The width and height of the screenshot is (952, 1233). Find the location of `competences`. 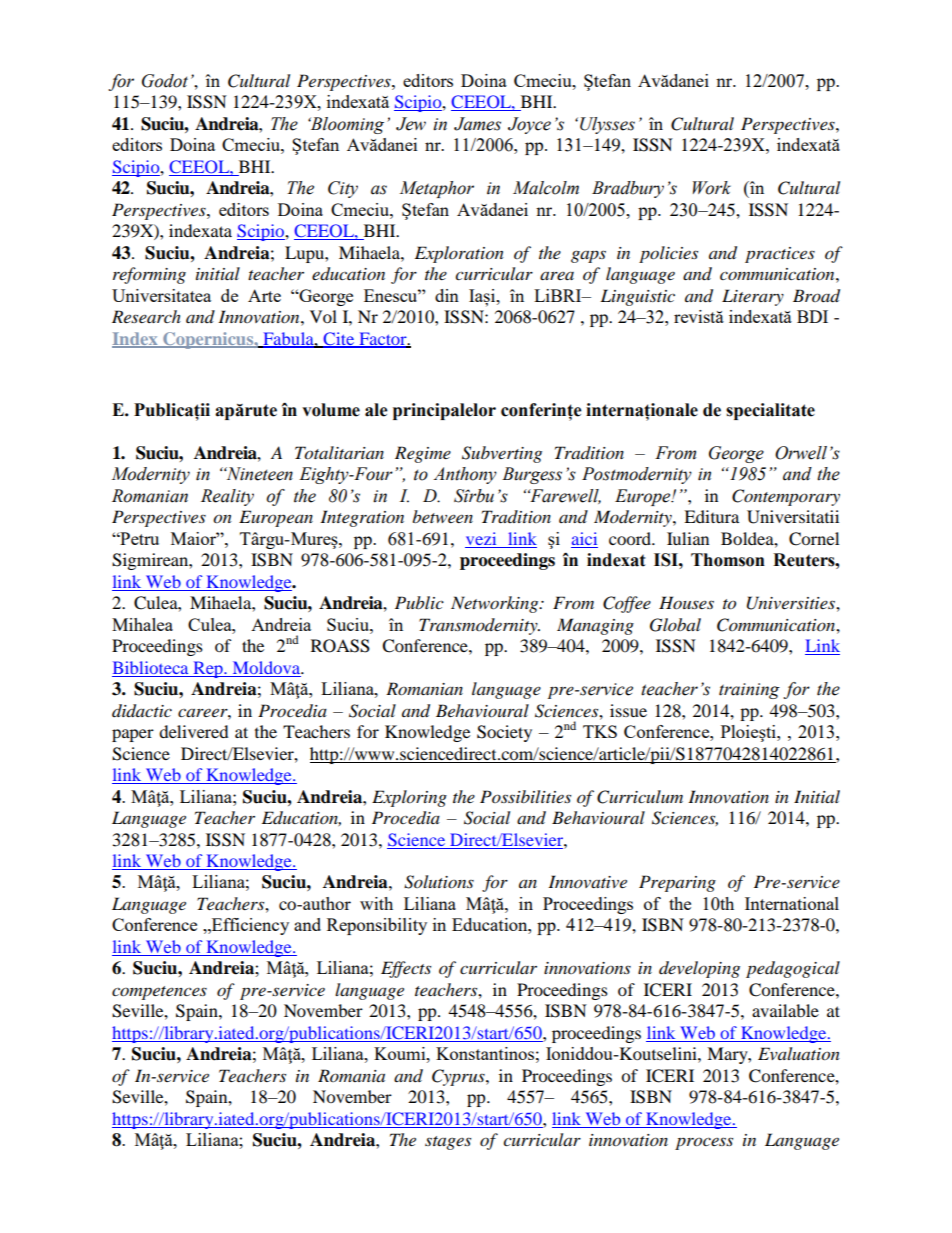

competences is located at coordinates (159, 993).
